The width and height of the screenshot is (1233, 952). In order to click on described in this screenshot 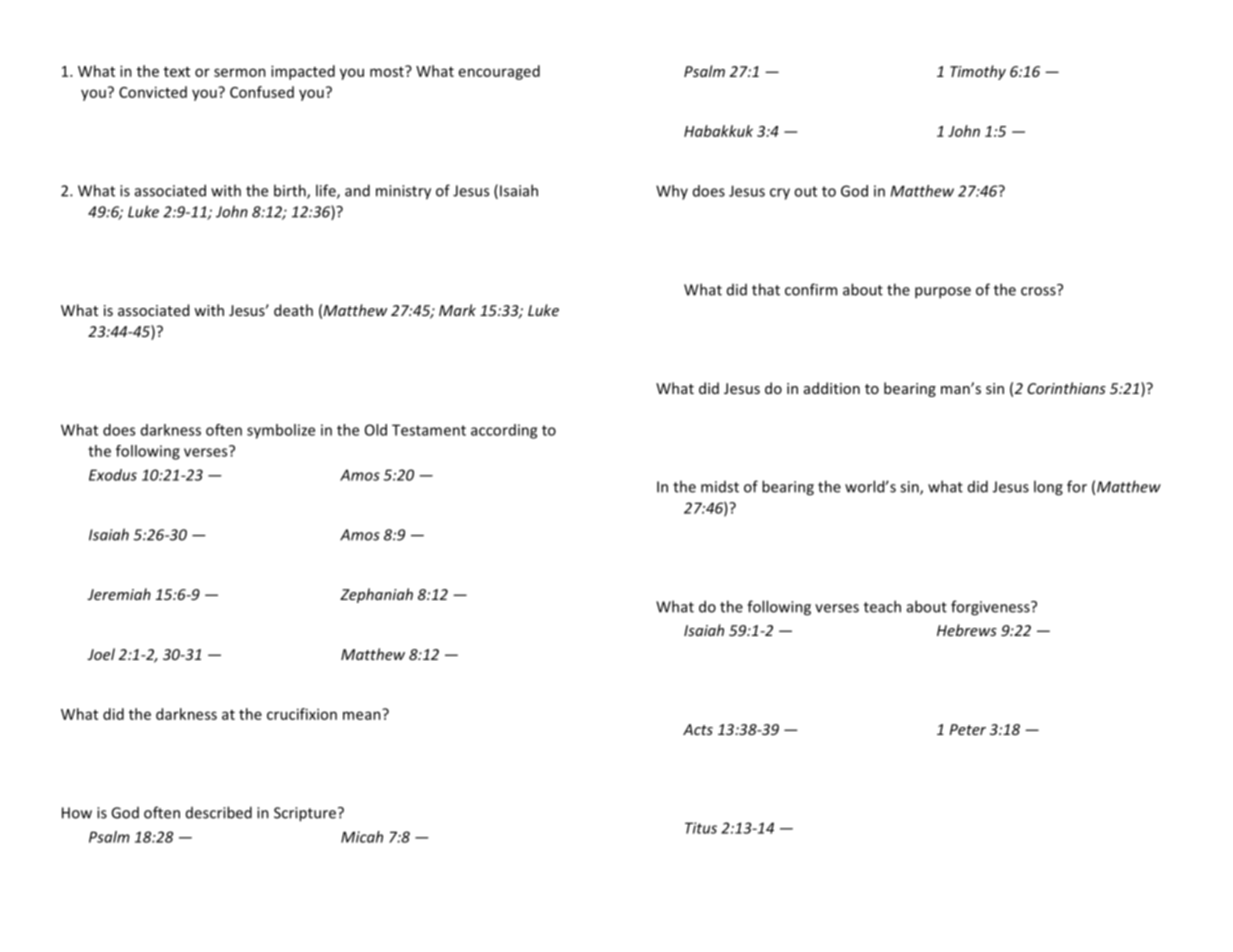, I will do `click(219, 812)`.
